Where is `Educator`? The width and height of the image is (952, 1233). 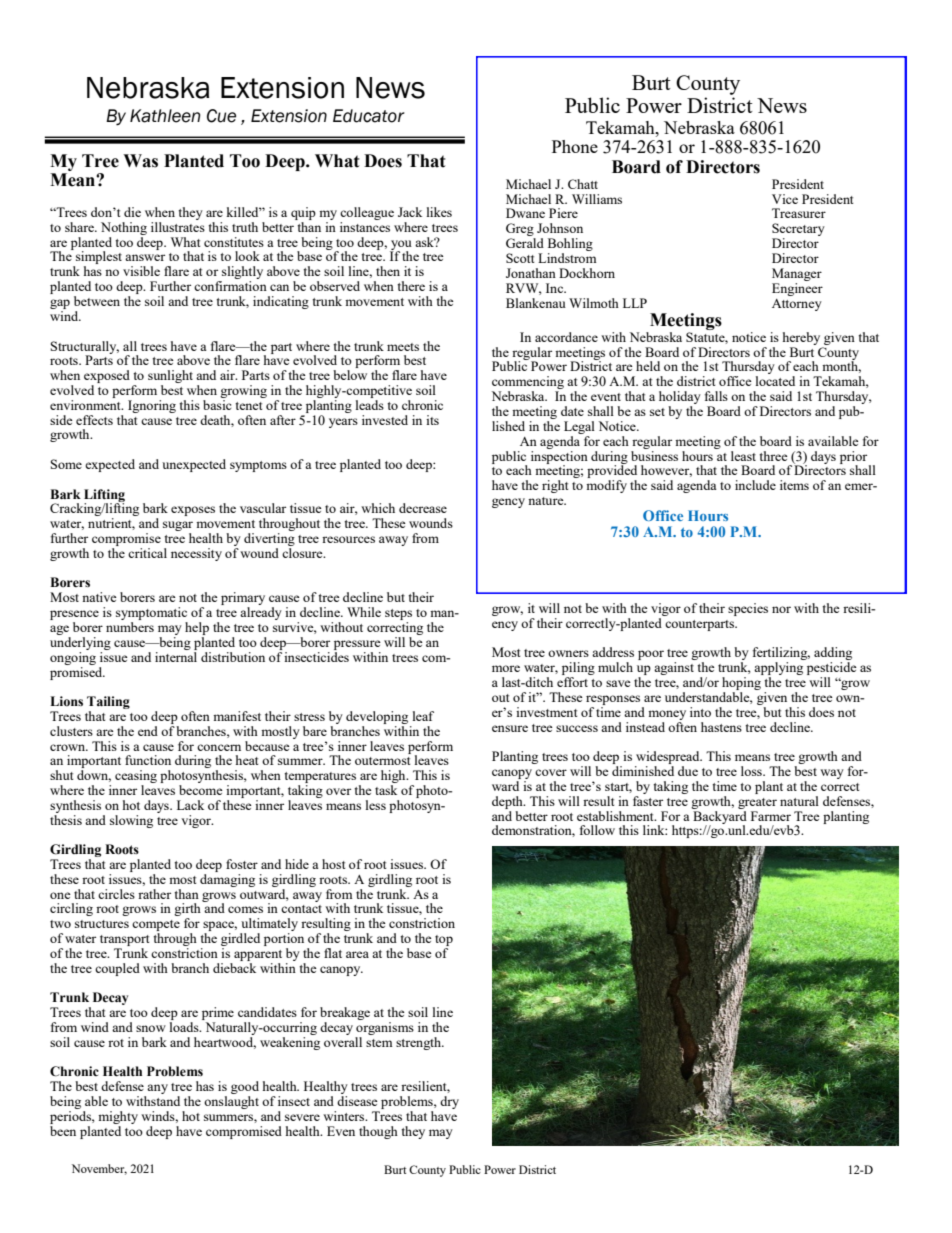 Educator is located at coordinates (369, 116).
